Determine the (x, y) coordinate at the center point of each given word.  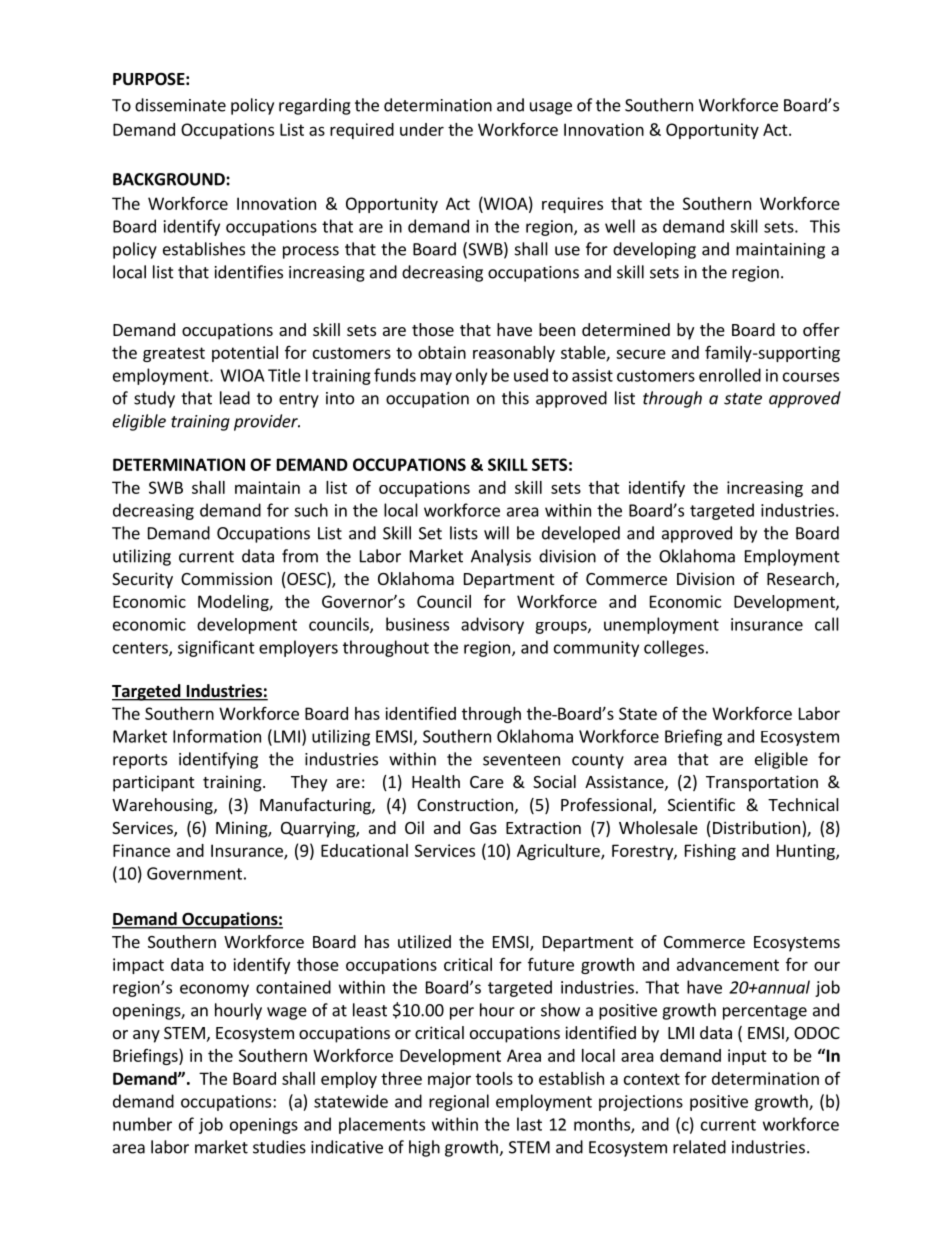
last (529, 1124)
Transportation (762, 783)
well (620, 226)
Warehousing (163, 806)
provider (267, 422)
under (422, 129)
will (496, 533)
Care (487, 782)
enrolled (730, 375)
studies (279, 1147)
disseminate (180, 105)
